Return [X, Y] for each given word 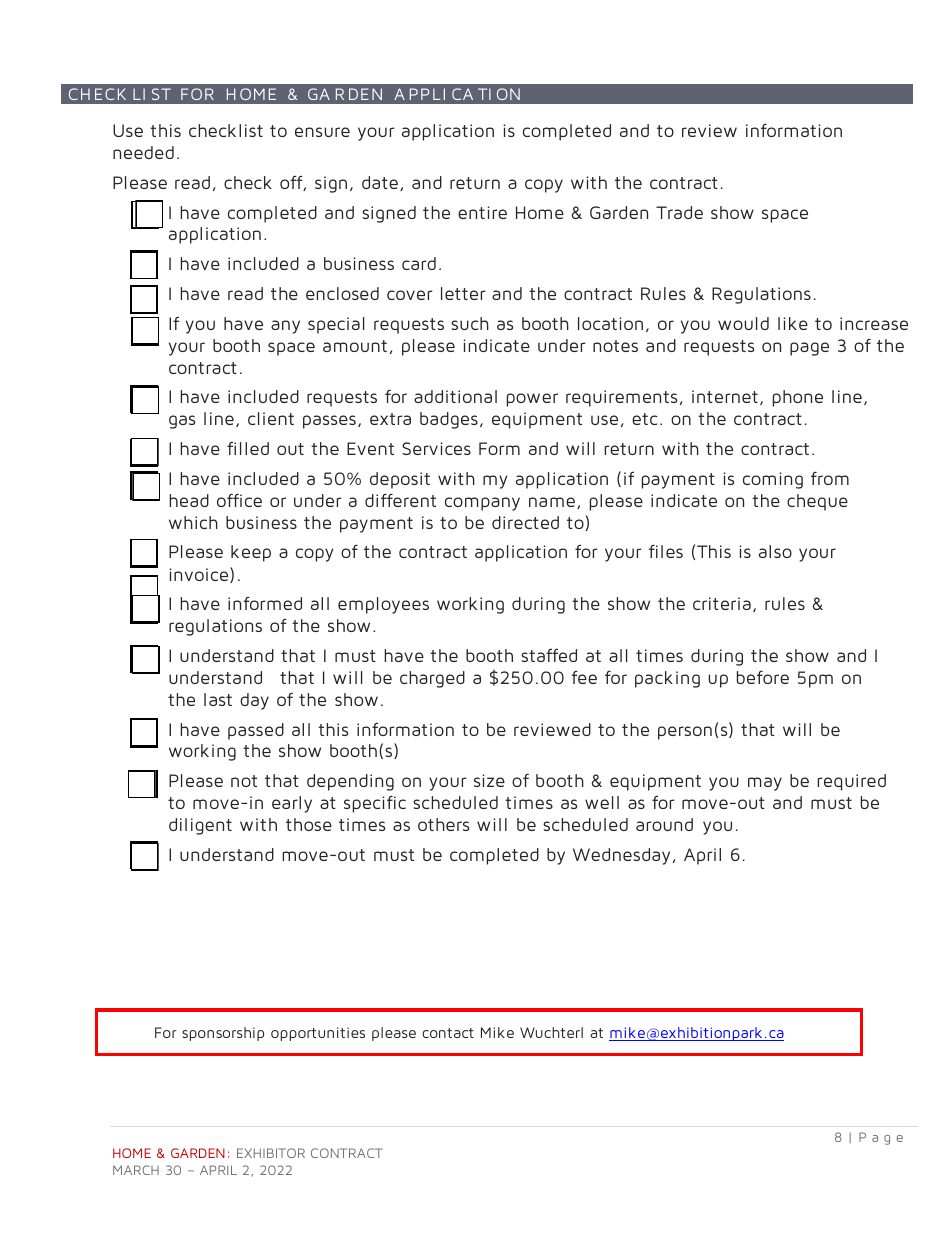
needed [143, 152]
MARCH [136, 1170]
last [218, 699]
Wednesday [621, 856]
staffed [549, 655]
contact [448, 1033]
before [763, 677]
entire [482, 212]
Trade [679, 212]
